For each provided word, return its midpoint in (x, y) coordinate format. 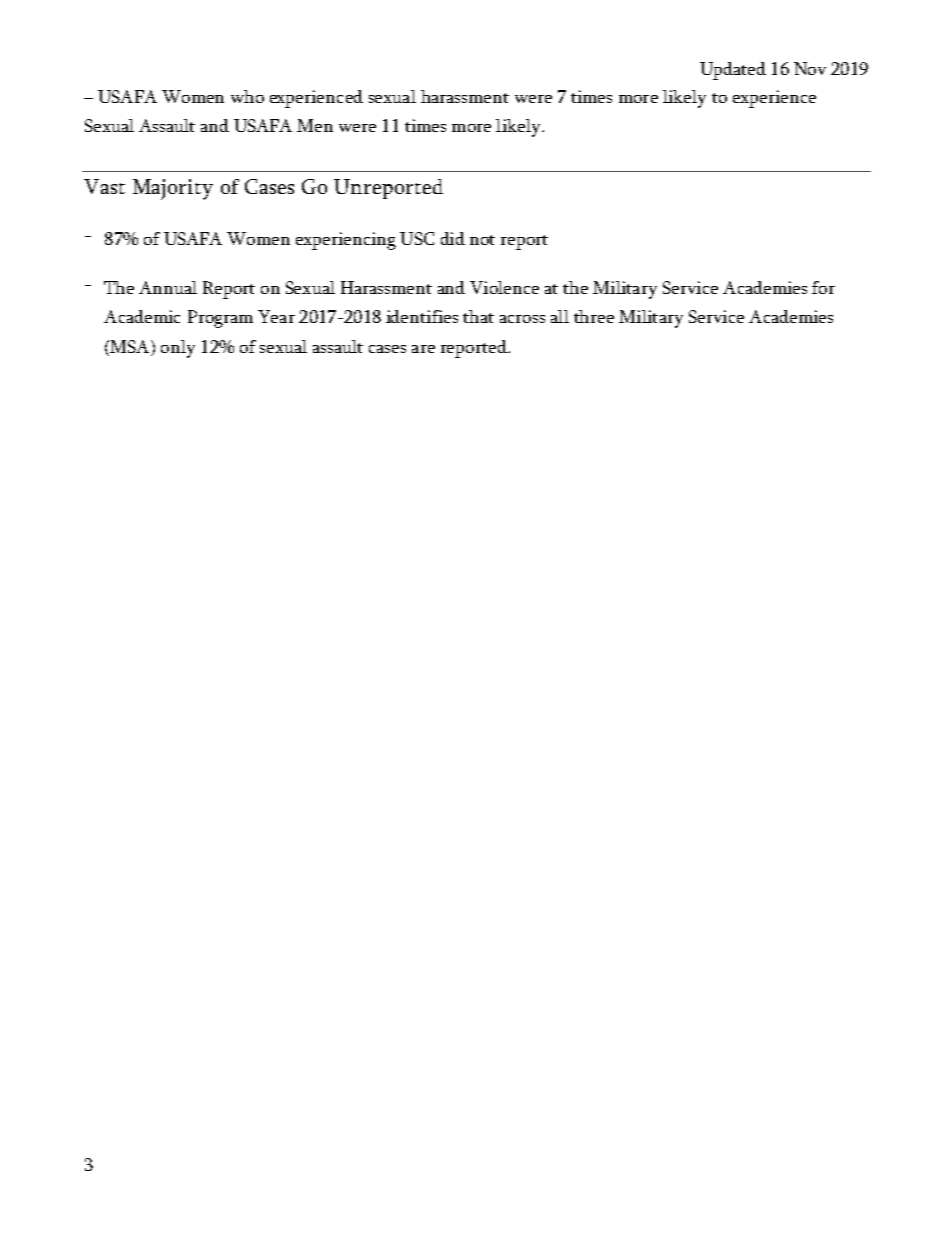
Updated (733, 71)
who (247, 96)
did (453, 238)
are (423, 349)
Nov (810, 68)
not (482, 240)
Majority (173, 189)
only (178, 349)
